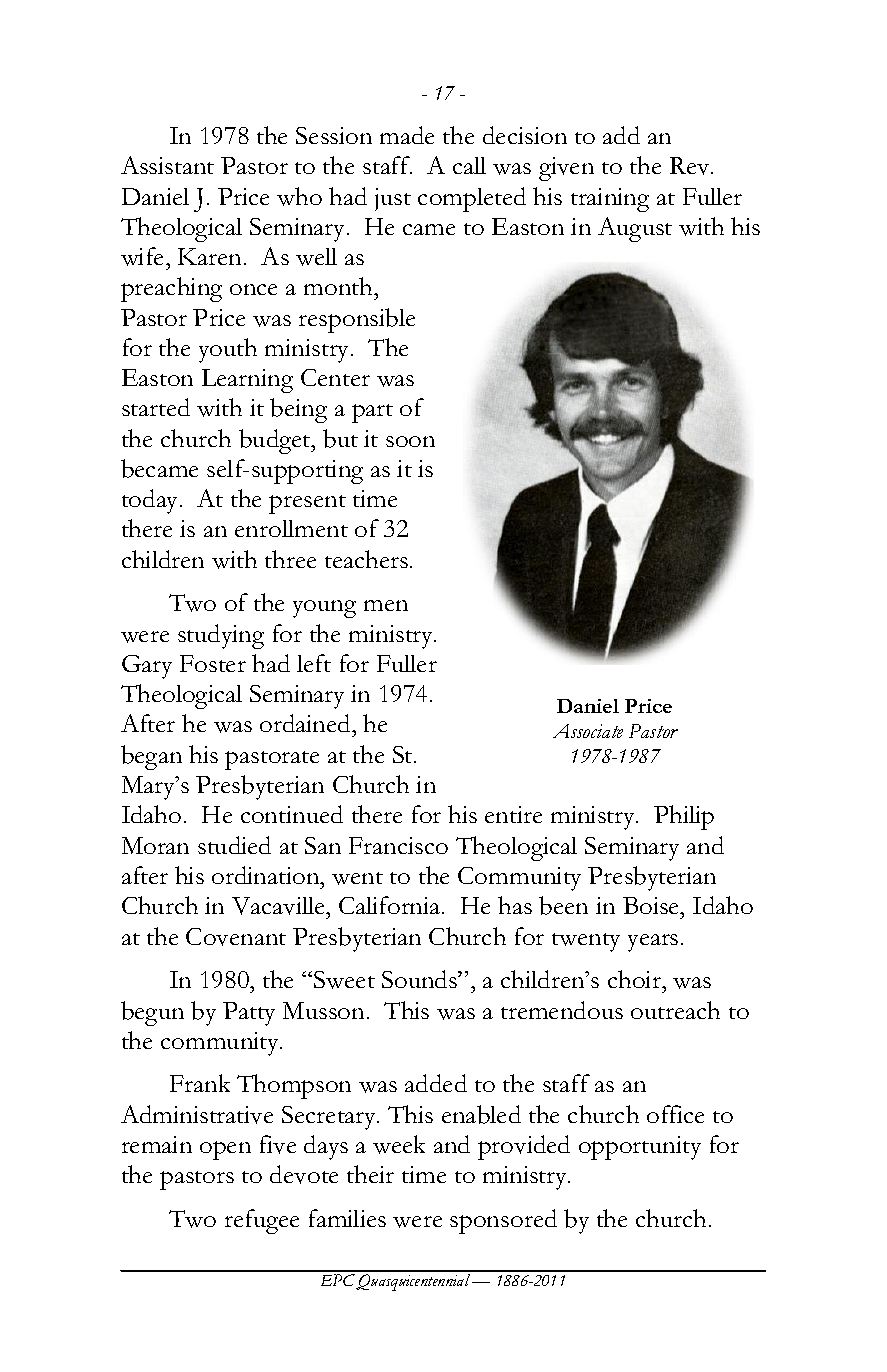 The height and width of the document is (1372, 887). What do you see at coordinates (156, 407) in the document?
I see `started` at bounding box center [156, 407].
